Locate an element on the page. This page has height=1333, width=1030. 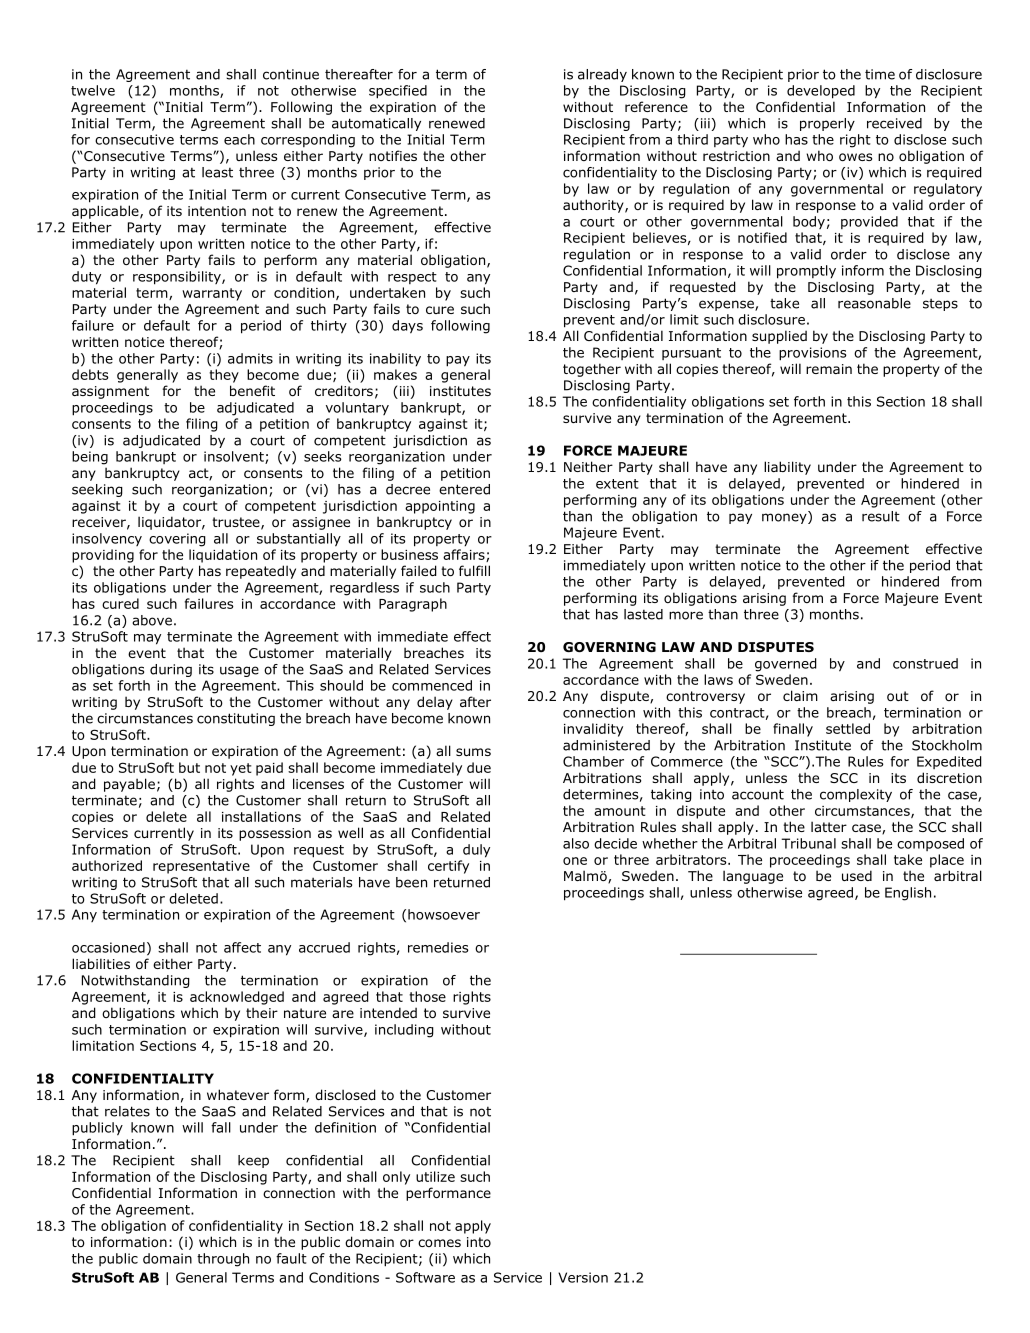
together is located at coordinates (592, 370).
